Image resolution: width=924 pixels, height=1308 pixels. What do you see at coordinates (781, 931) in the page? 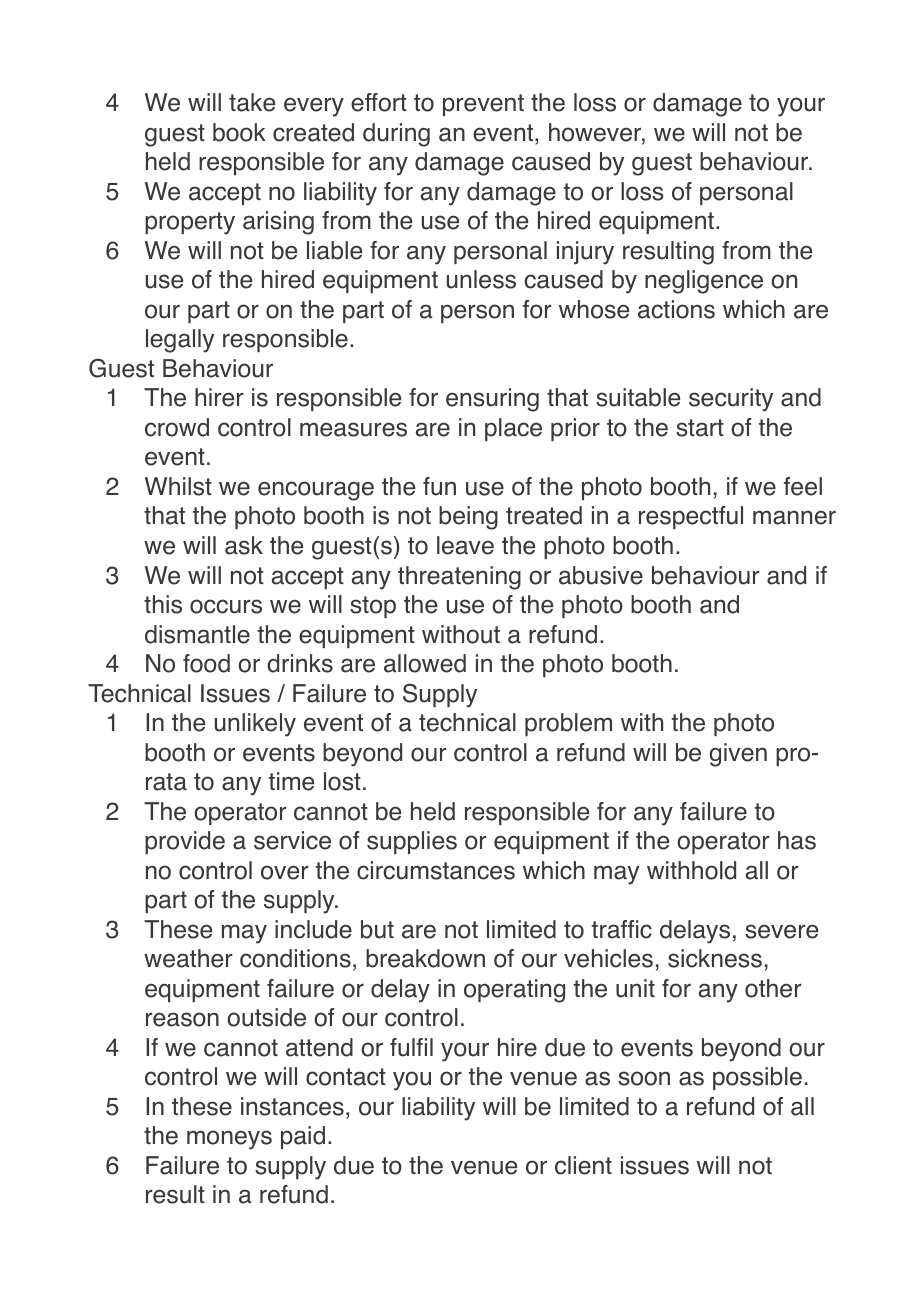
I see `severe` at bounding box center [781, 931].
